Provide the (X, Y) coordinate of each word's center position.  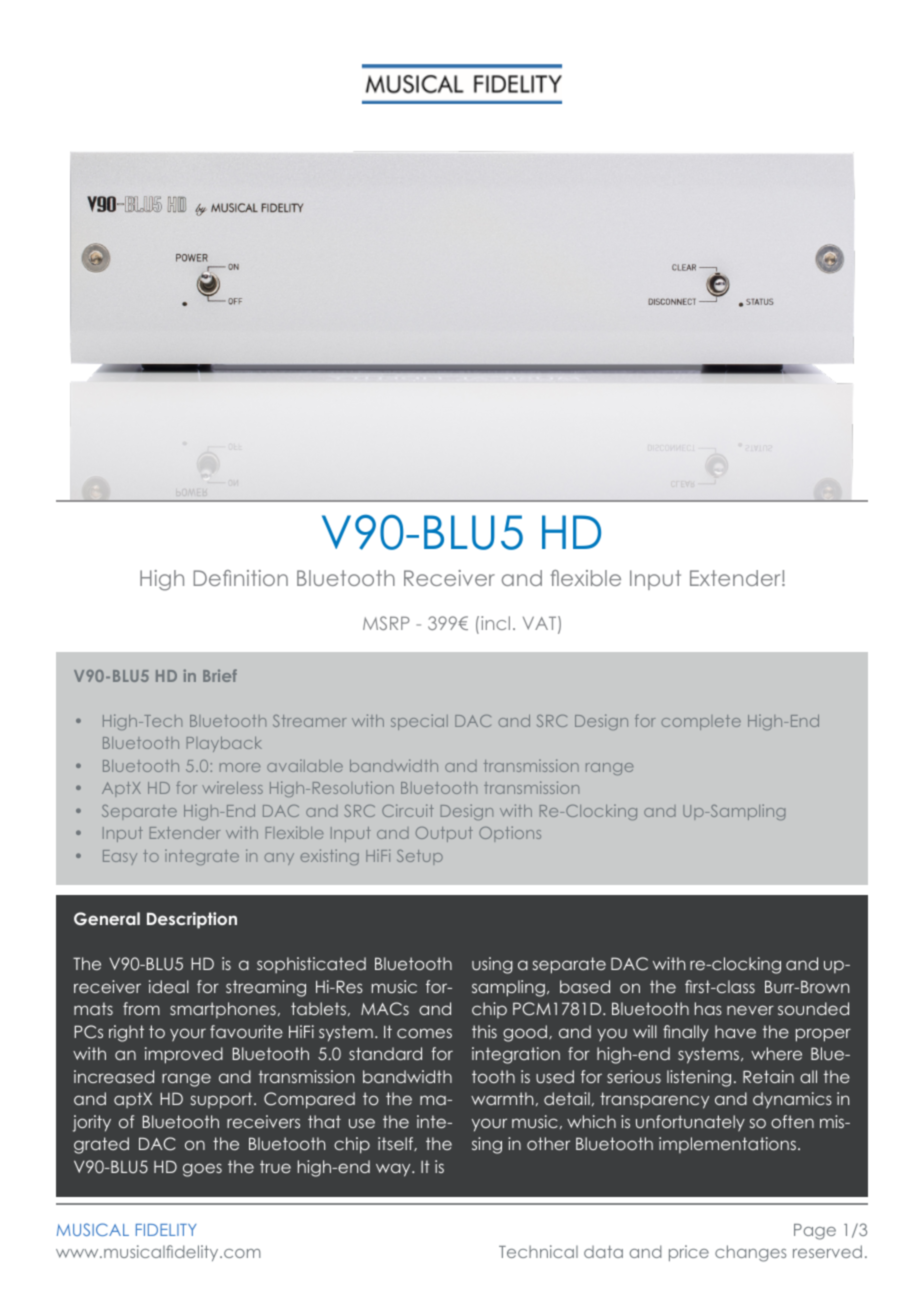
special (419, 722)
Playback (224, 744)
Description (192, 920)
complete (701, 722)
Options (510, 834)
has (708, 1008)
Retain (768, 1076)
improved (184, 1055)
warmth (502, 1098)
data (603, 1251)
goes (202, 1170)
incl (495, 623)
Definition (241, 578)
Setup (420, 857)
